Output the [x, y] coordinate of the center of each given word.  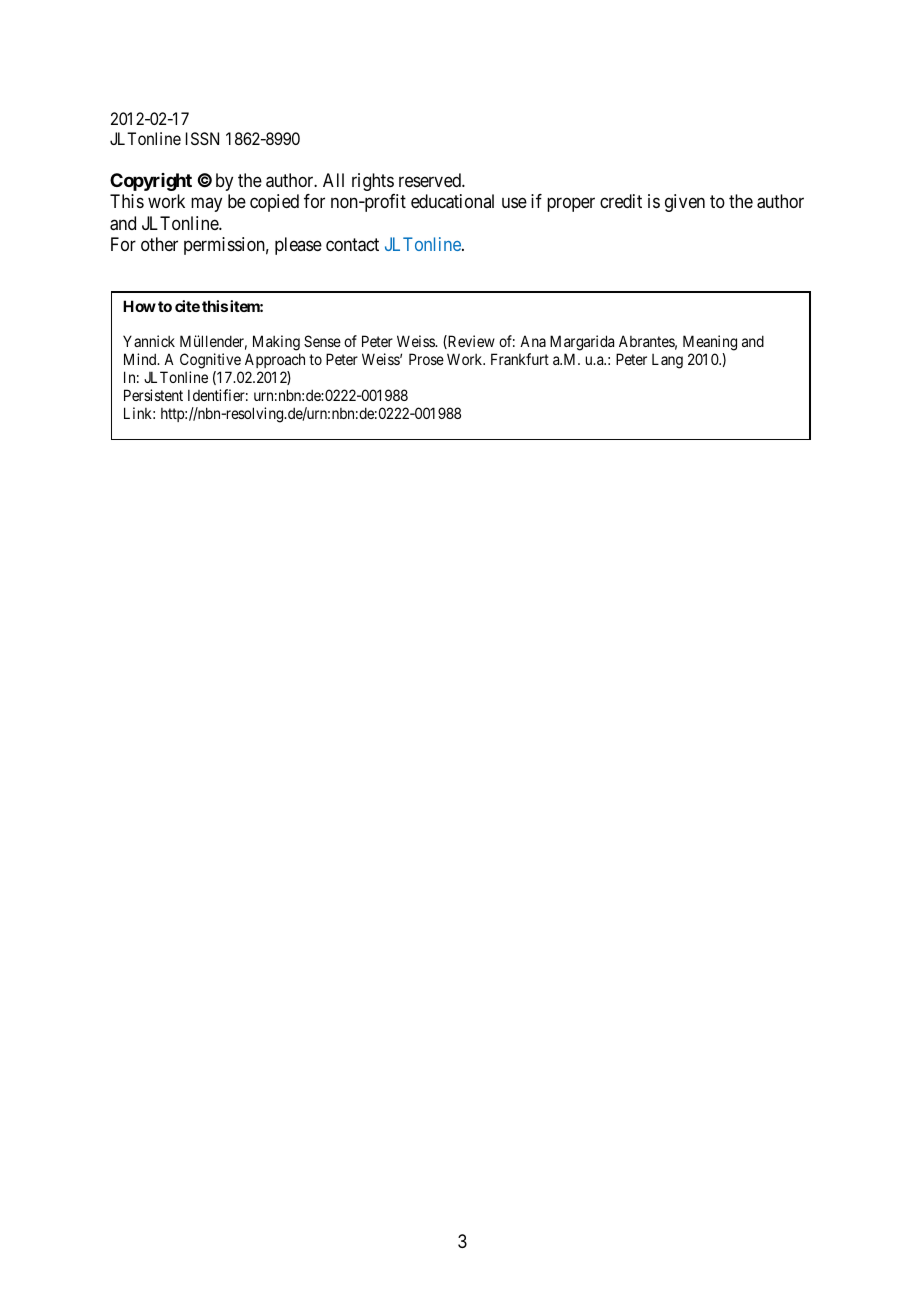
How [139, 306]
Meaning [710, 344]
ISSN [202, 138]
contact [352, 245]
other [159, 244]
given [685, 203]
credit [621, 201]
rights [373, 182]
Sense [322, 341]
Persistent [153, 395]
